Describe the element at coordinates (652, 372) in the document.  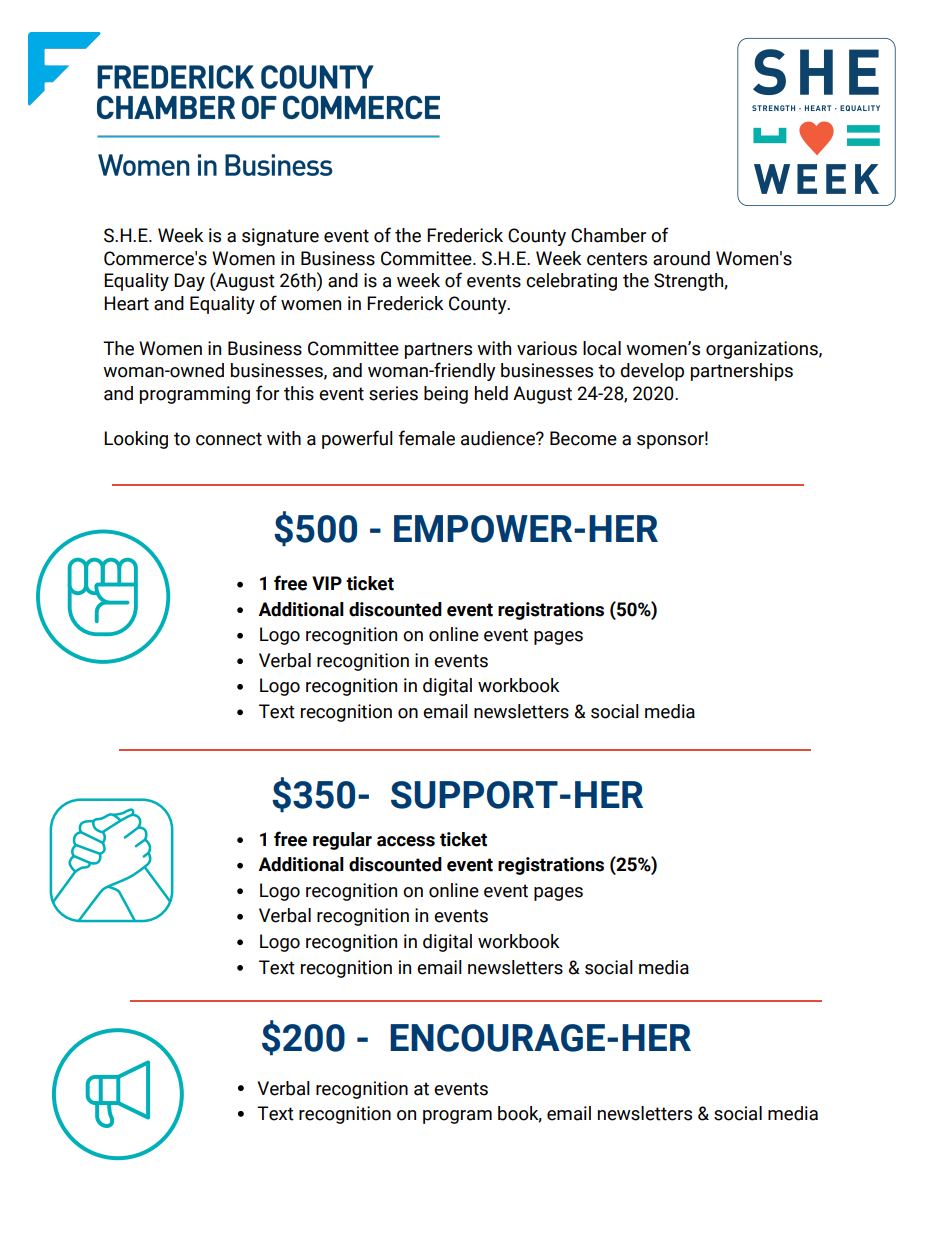
I see `develop` at that location.
